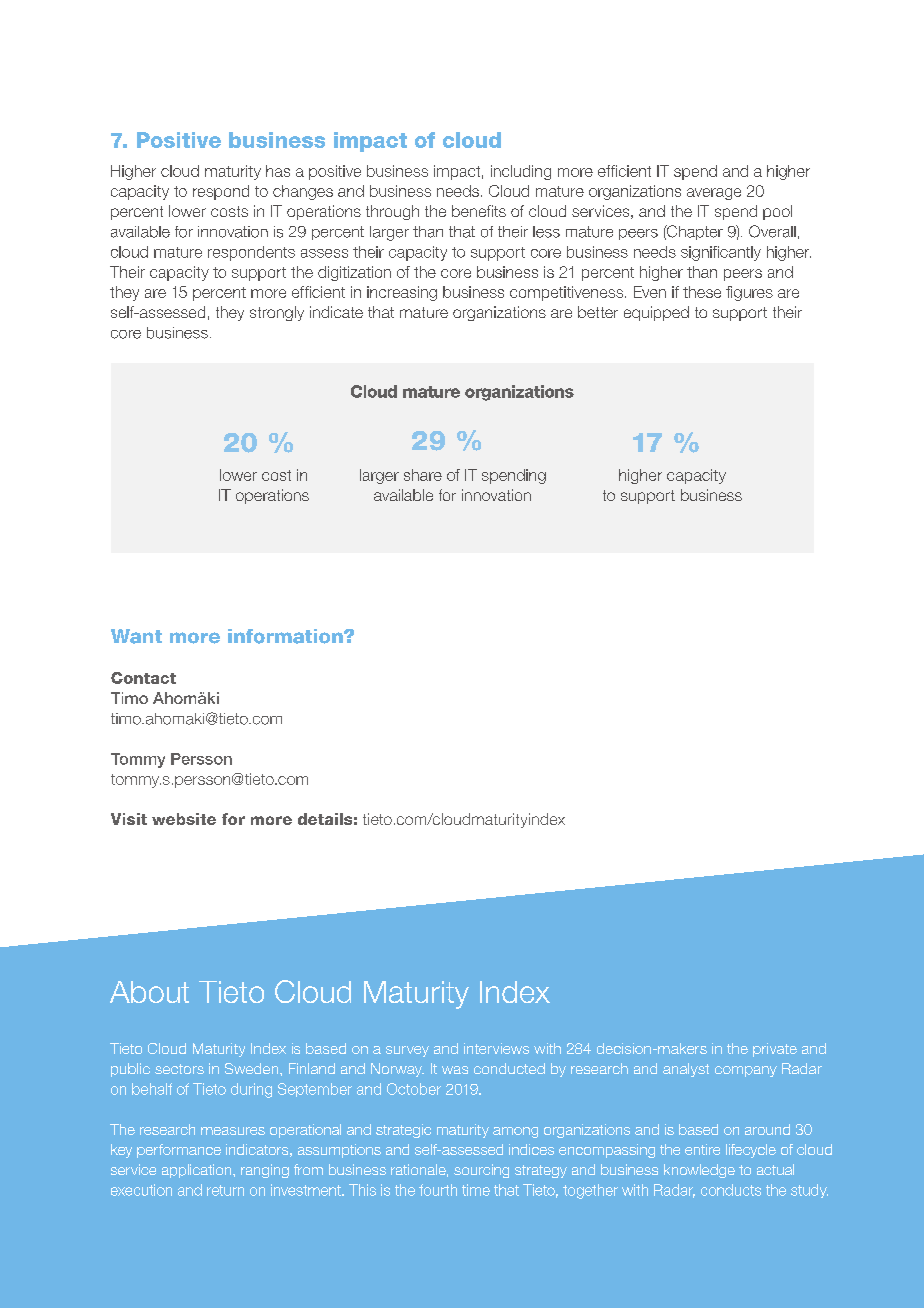 The height and width of the image is (1308, 924). Describe the element at coordinates (136, 636) in the image. I see `Want` at that location.
